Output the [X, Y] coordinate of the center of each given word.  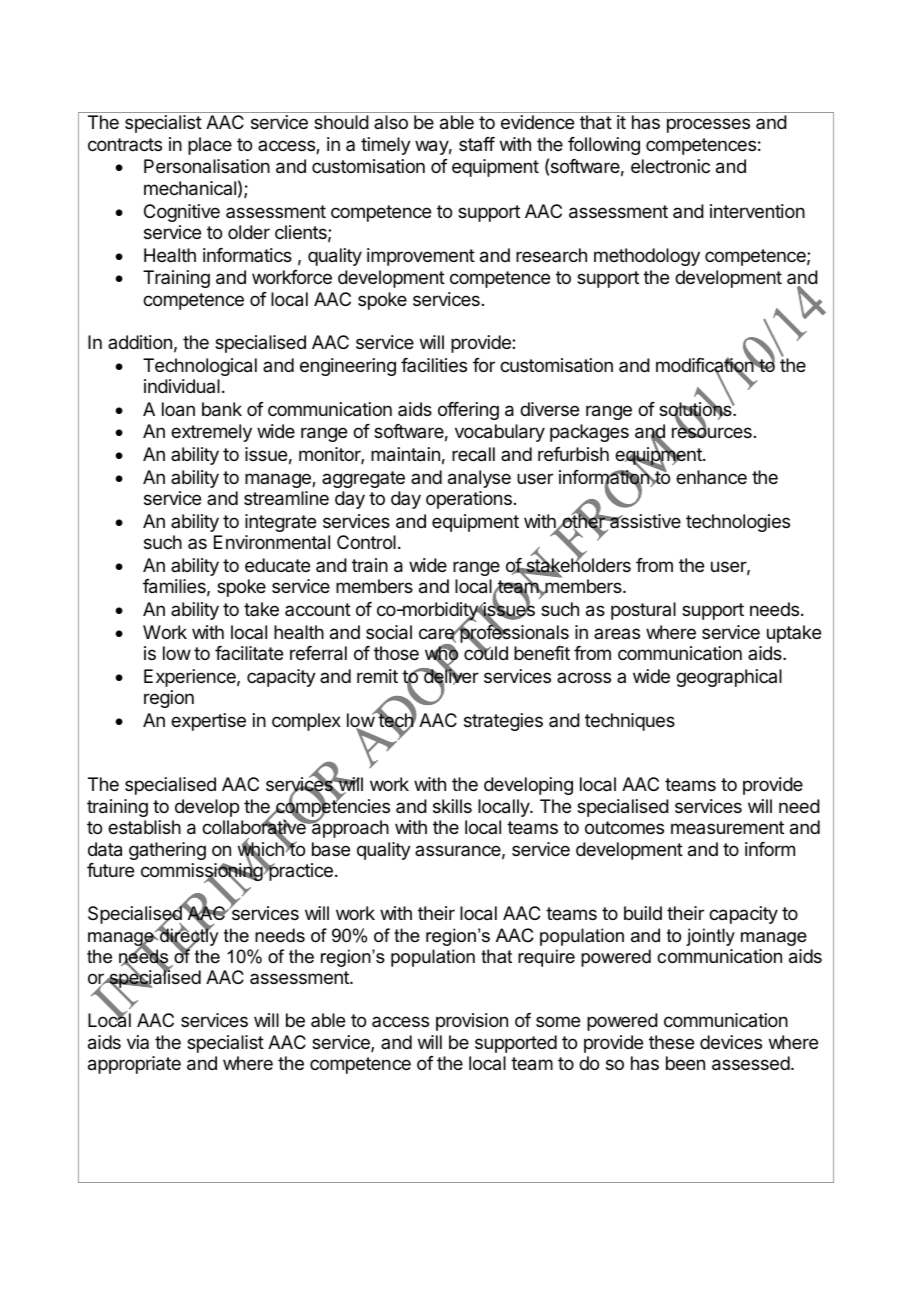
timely [386, 146]
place [210, 146]
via [138, 1042]
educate [277, 565]
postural [643, 611]
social [389, 632]
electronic [670, 166]
